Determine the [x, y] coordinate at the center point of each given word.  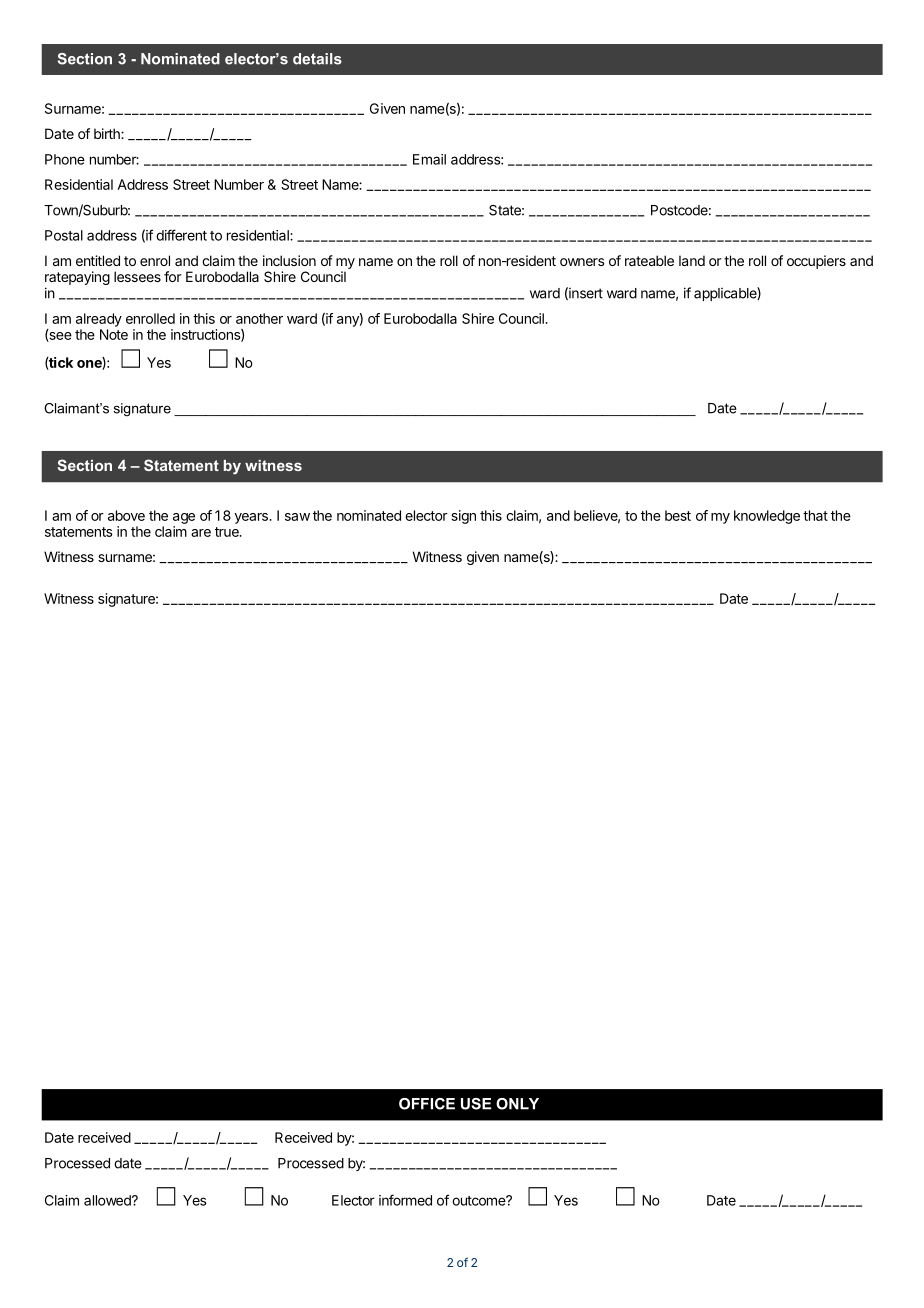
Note [114, 334]
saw [297, 517]
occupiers [816, 262]
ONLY [517, 1104]
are [201, 533]
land [692, 260]
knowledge [767, 517]
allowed [108, 1200]
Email [429, 159]
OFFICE [427, 1104]
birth [108, 133]
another [259, 318]
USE [476, 1104]
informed [405, 1200]
